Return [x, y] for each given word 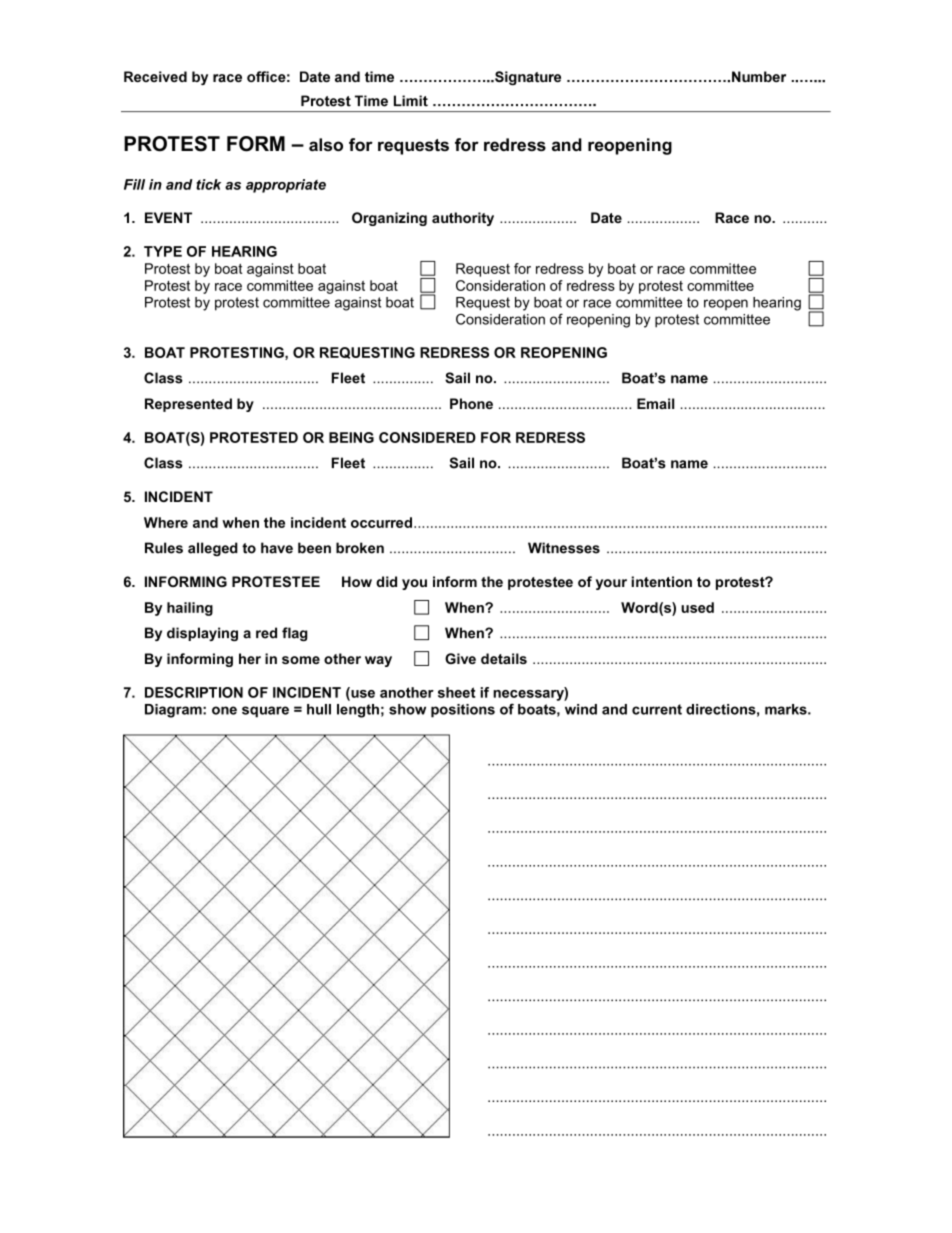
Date [606, 217]
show [407, 709]
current [657, 709]
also [326, 144]
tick [208, 184]
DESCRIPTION [194, 692]
